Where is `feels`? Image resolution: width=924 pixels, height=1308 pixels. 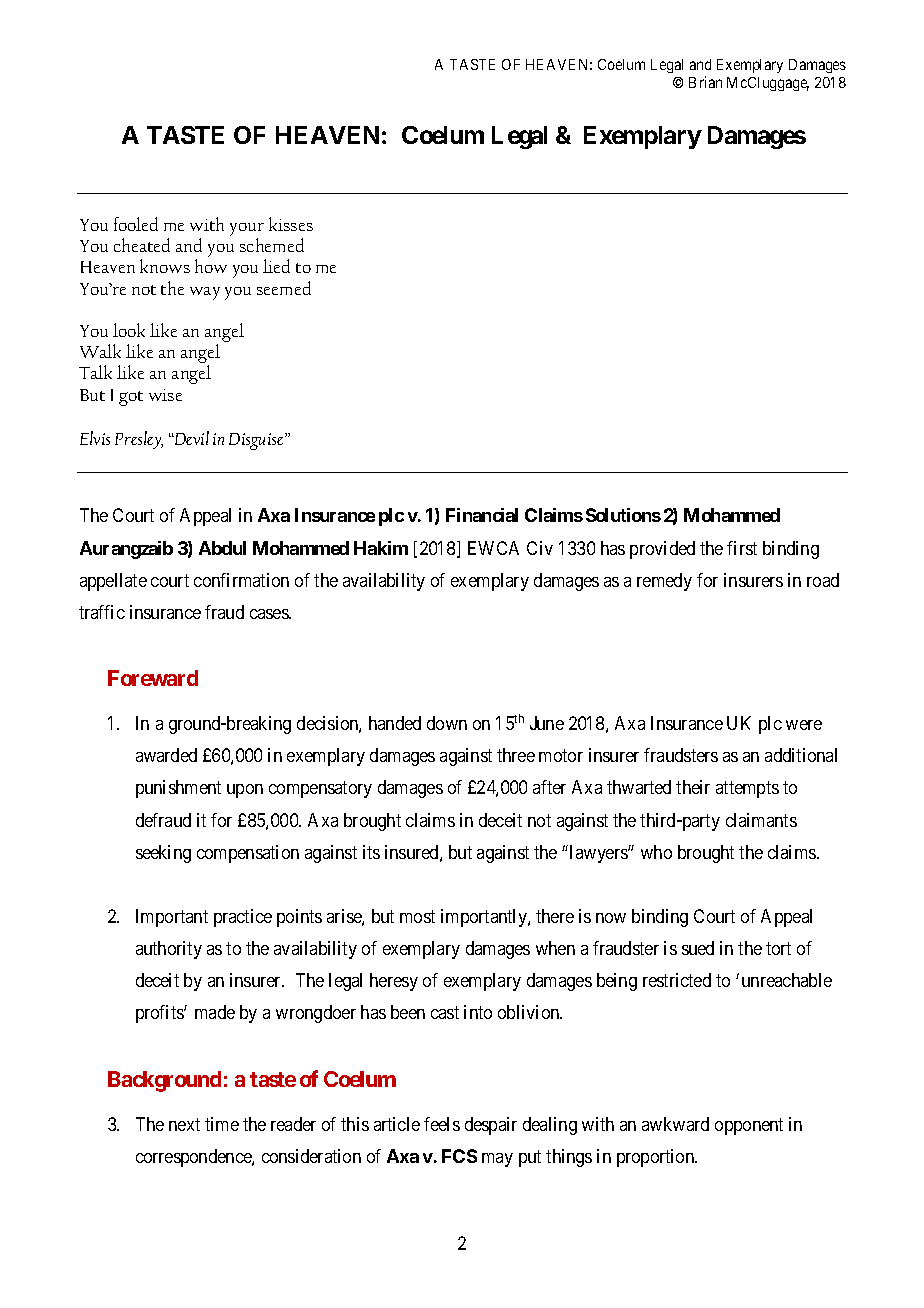 feels is located at coordinates (442, 1124).
